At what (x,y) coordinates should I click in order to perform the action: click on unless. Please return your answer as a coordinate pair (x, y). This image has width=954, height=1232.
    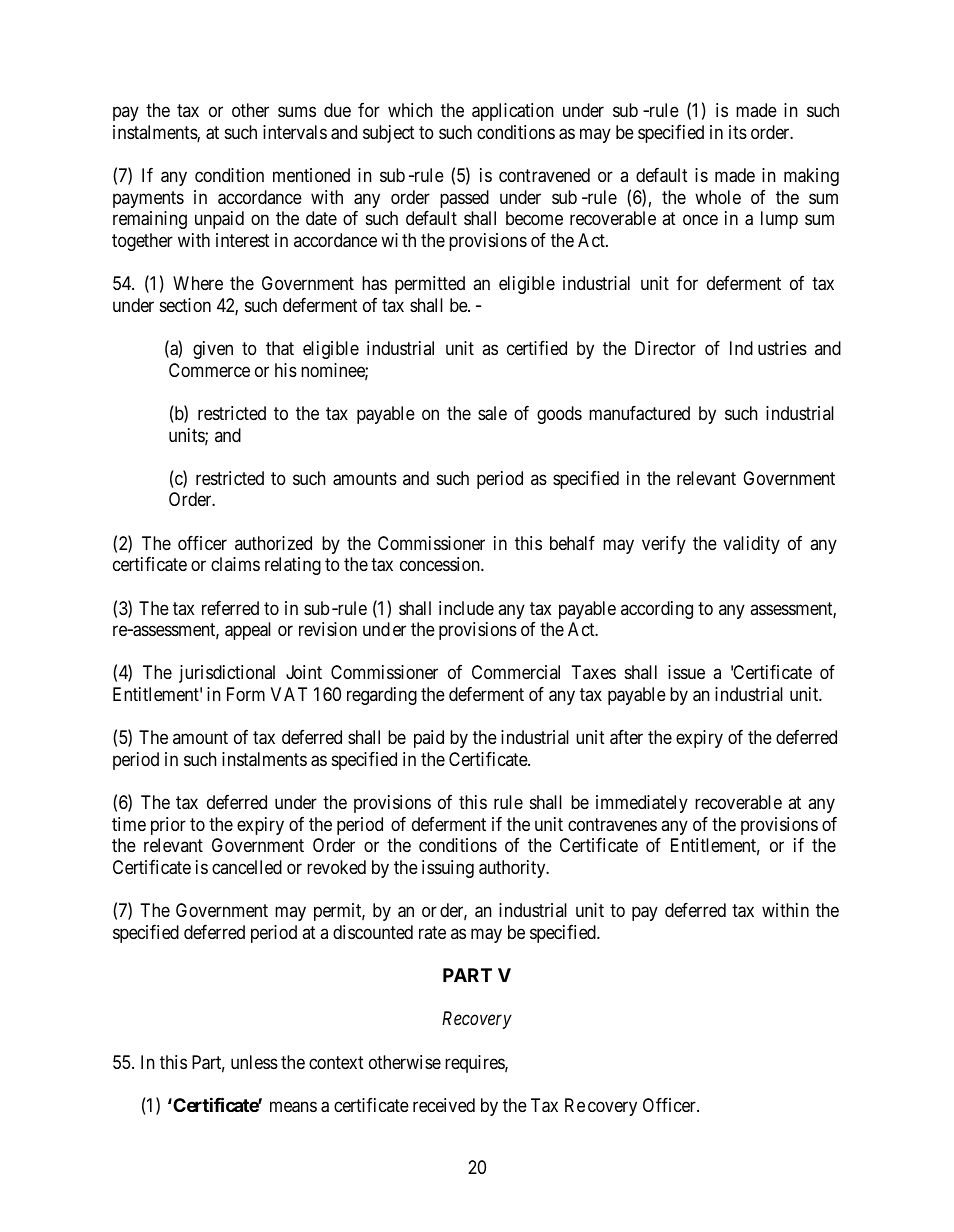
    Looking at the image, I should click on (254, 1062).
